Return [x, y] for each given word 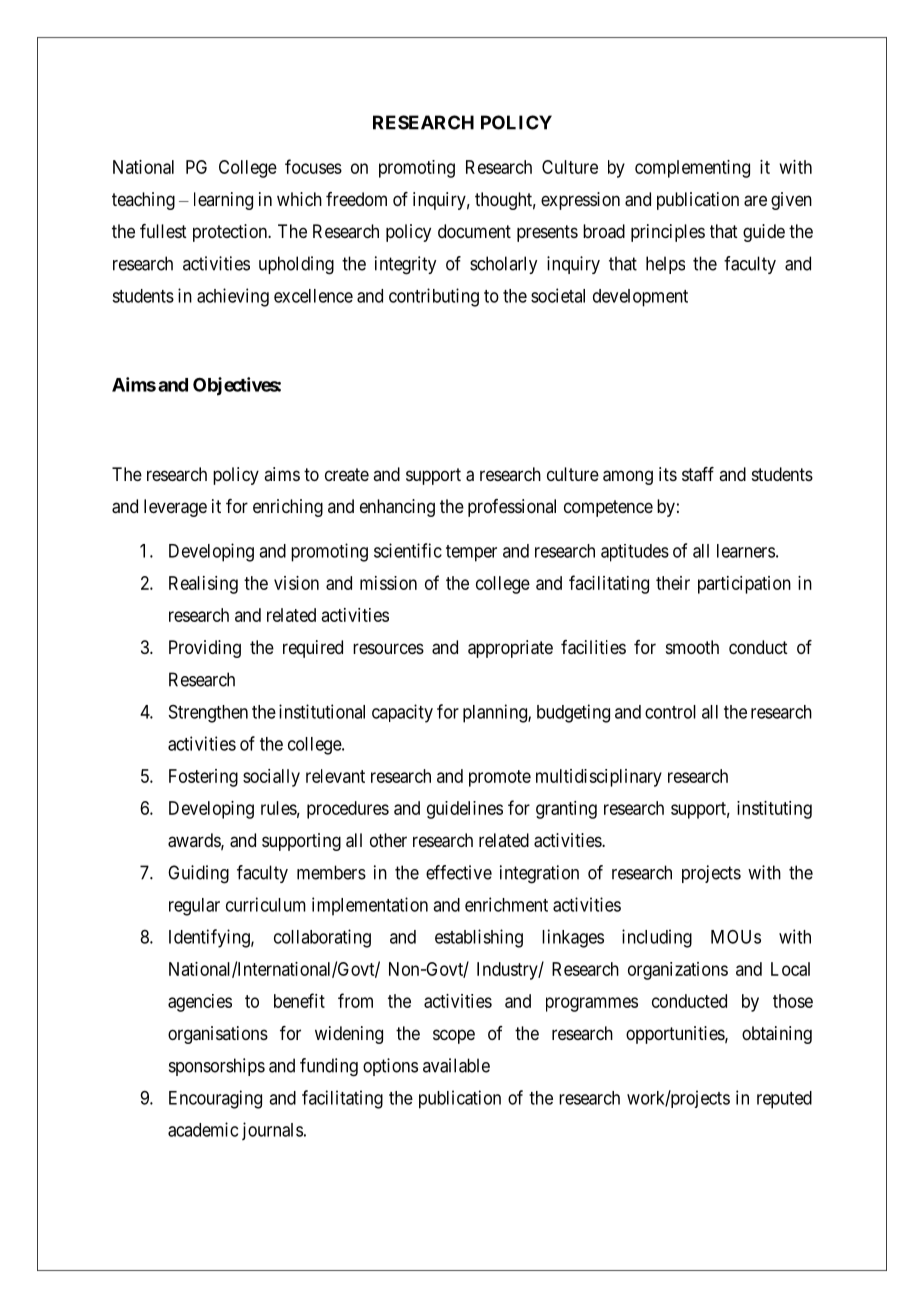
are [755, 201]
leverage [175, 508]
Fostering [203, 778]
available [456, 1065]
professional [512, 508]
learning [223, 201]
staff [698, 474]
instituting [774, 810]
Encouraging [215, 1099]
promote [500, 778]
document [474, 231]
